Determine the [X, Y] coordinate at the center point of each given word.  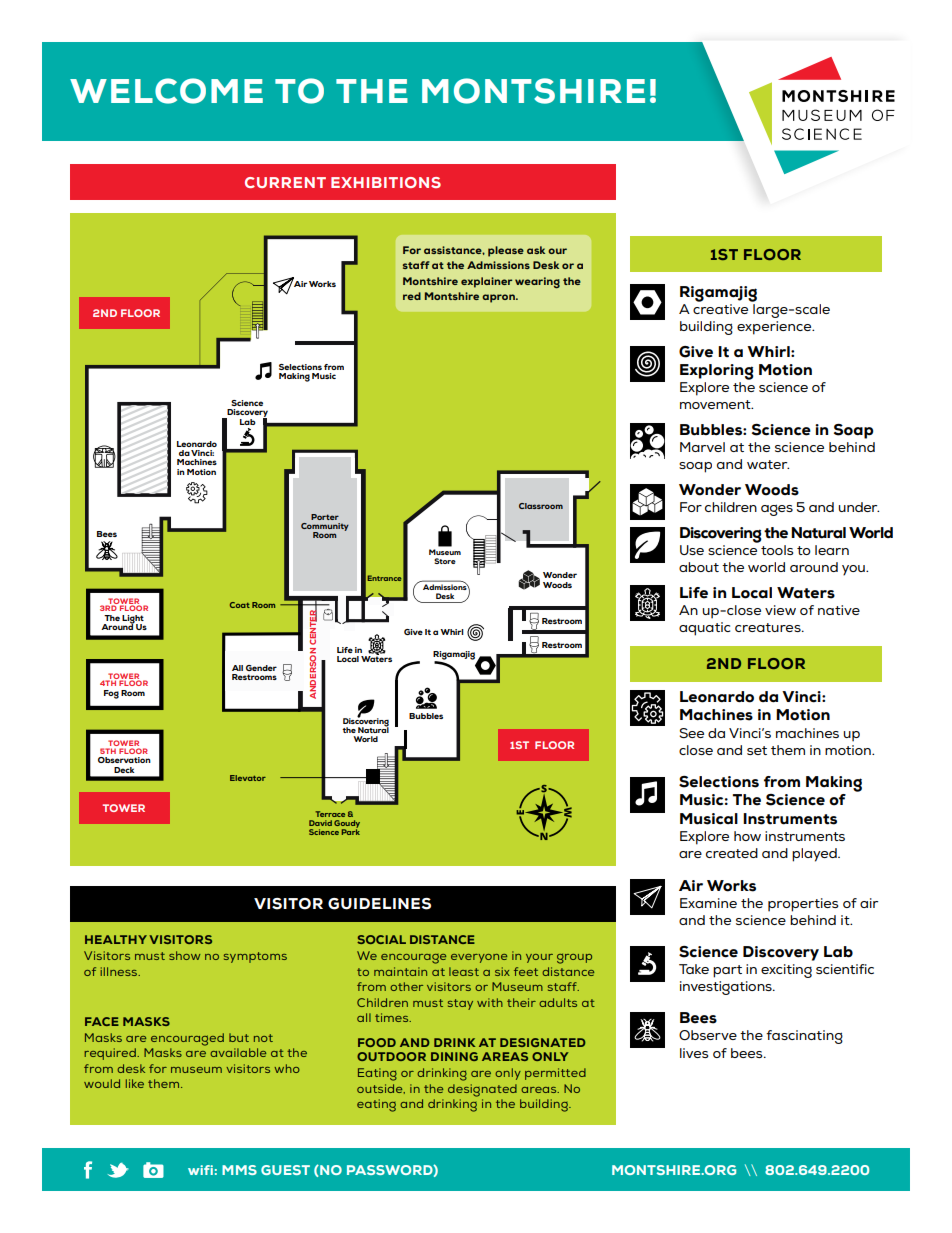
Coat [240, 605]
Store [445, 561]
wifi [200, 1170]
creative [722, 307]
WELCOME [166, 91]
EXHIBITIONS [386, 182]
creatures [769, 627]
